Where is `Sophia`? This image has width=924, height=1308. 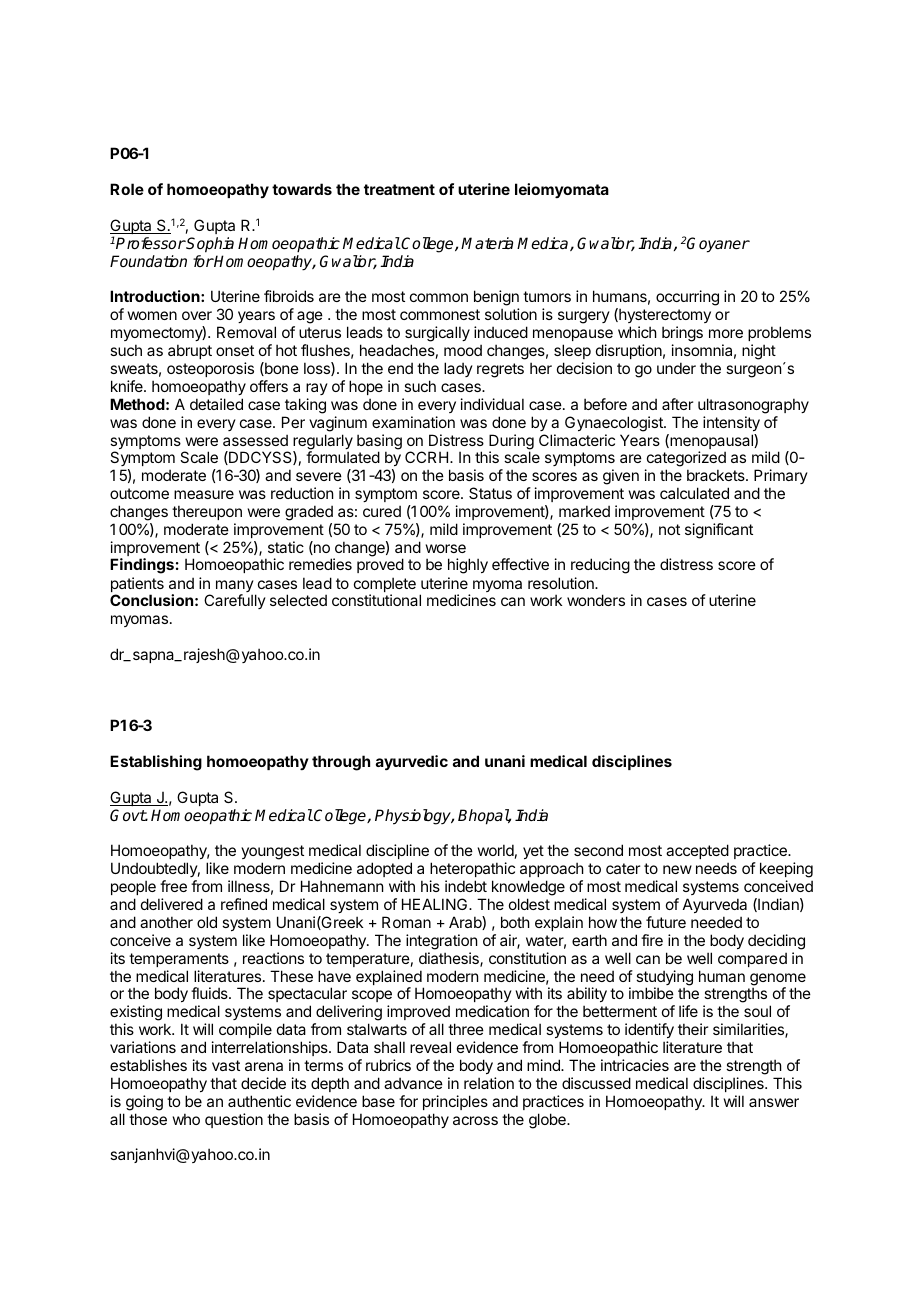 Sophia is located at coordinates (209, 245).
